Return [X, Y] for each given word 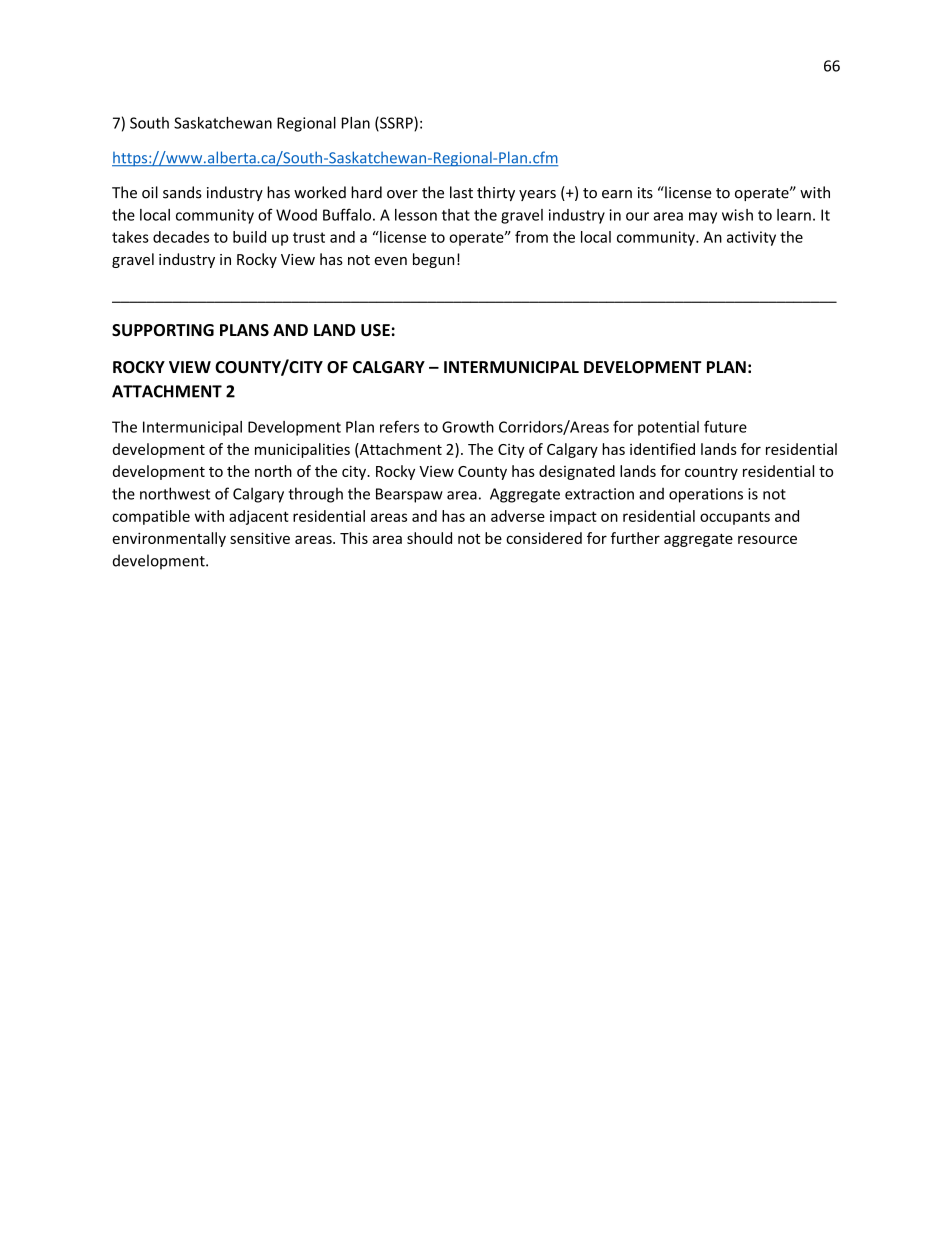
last [461, 192]
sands [182, 192]
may [703, 218]
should [429, 538]
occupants [735, 518]
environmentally [169, 539]
